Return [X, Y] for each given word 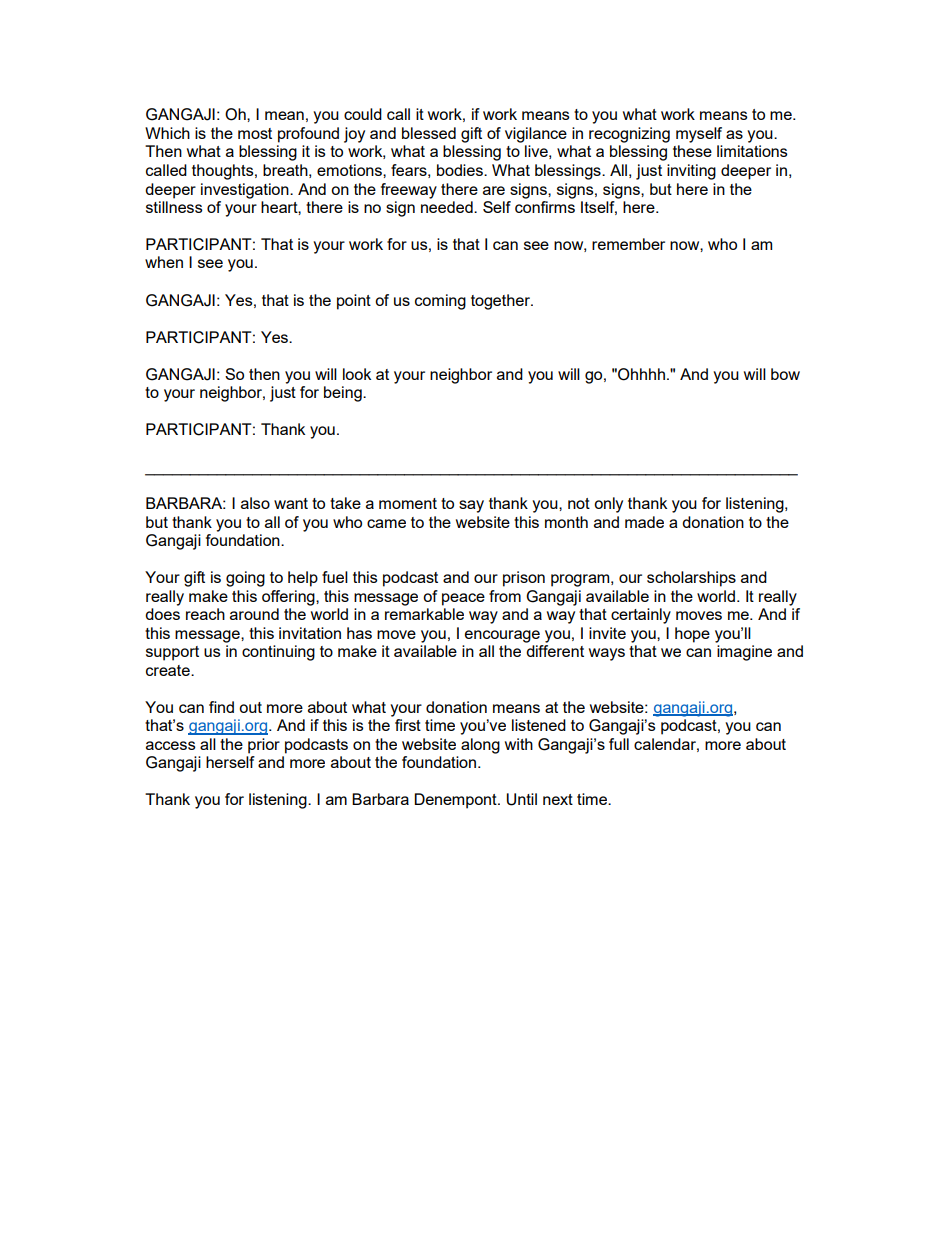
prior [264, 746]
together [501, 302]
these [692, 151]
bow [785, 374]
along [480, 746]
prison [524, 579]
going [245, 579]
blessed [429, 133]
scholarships [691, 579]
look [357, 374]
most [255, 133]
